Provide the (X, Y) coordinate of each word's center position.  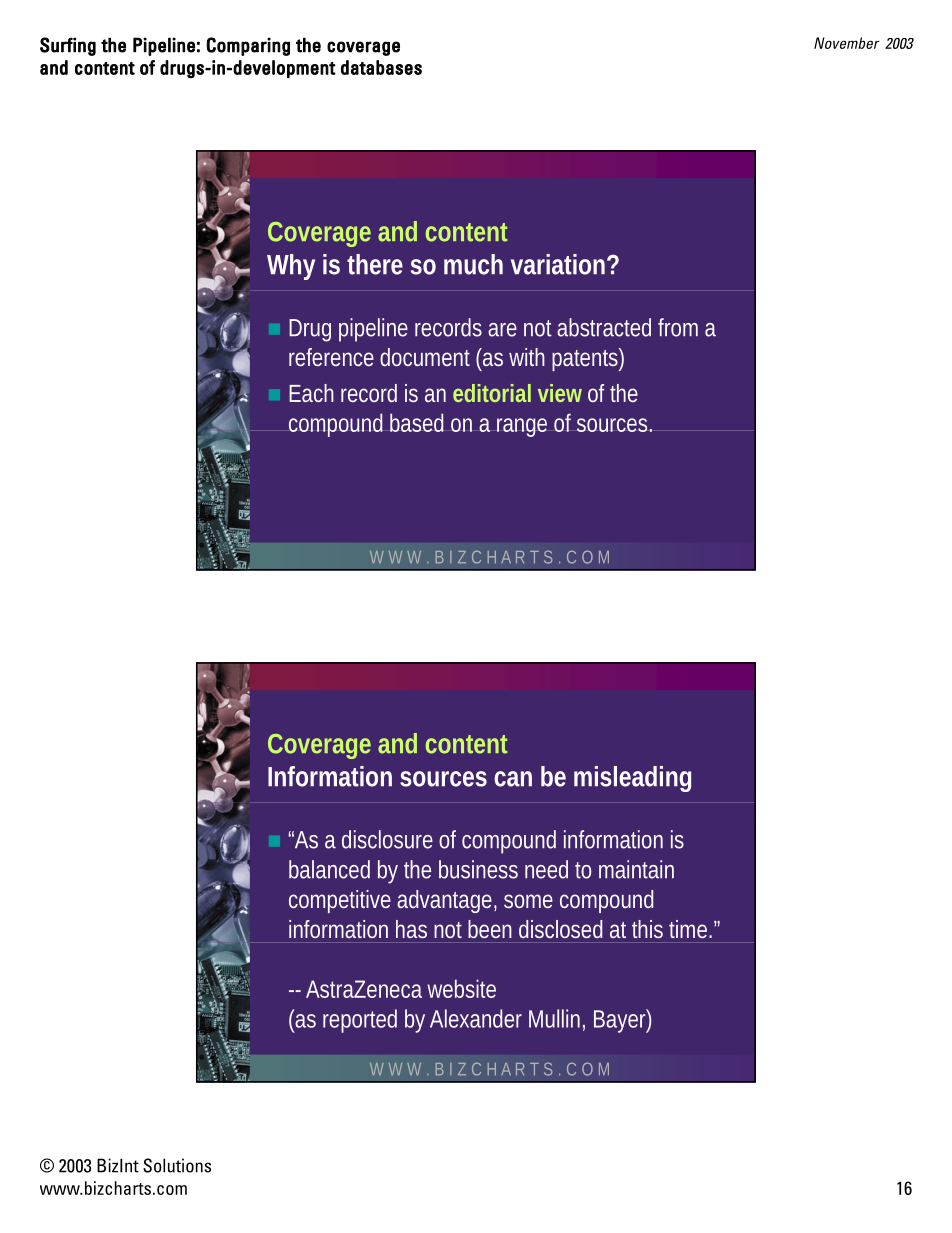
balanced (329, 869)
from (678, 327)
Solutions (177, 1165)
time (690, 929)
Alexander (476, 1018)
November (846, 43)
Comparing (248, 46)
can (513, 779)
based (417, 422)
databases (381, 67)
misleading (632, 779)
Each (311, 393)
